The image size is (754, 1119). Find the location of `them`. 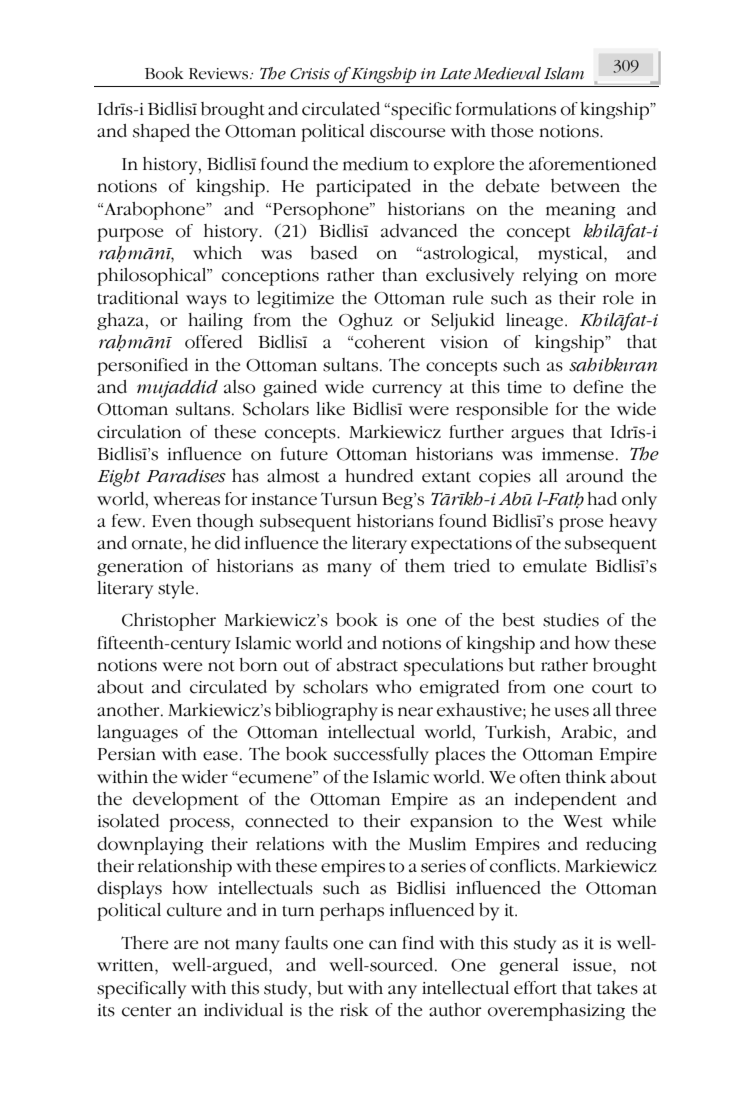

them is located at coordinates (425, 566).
